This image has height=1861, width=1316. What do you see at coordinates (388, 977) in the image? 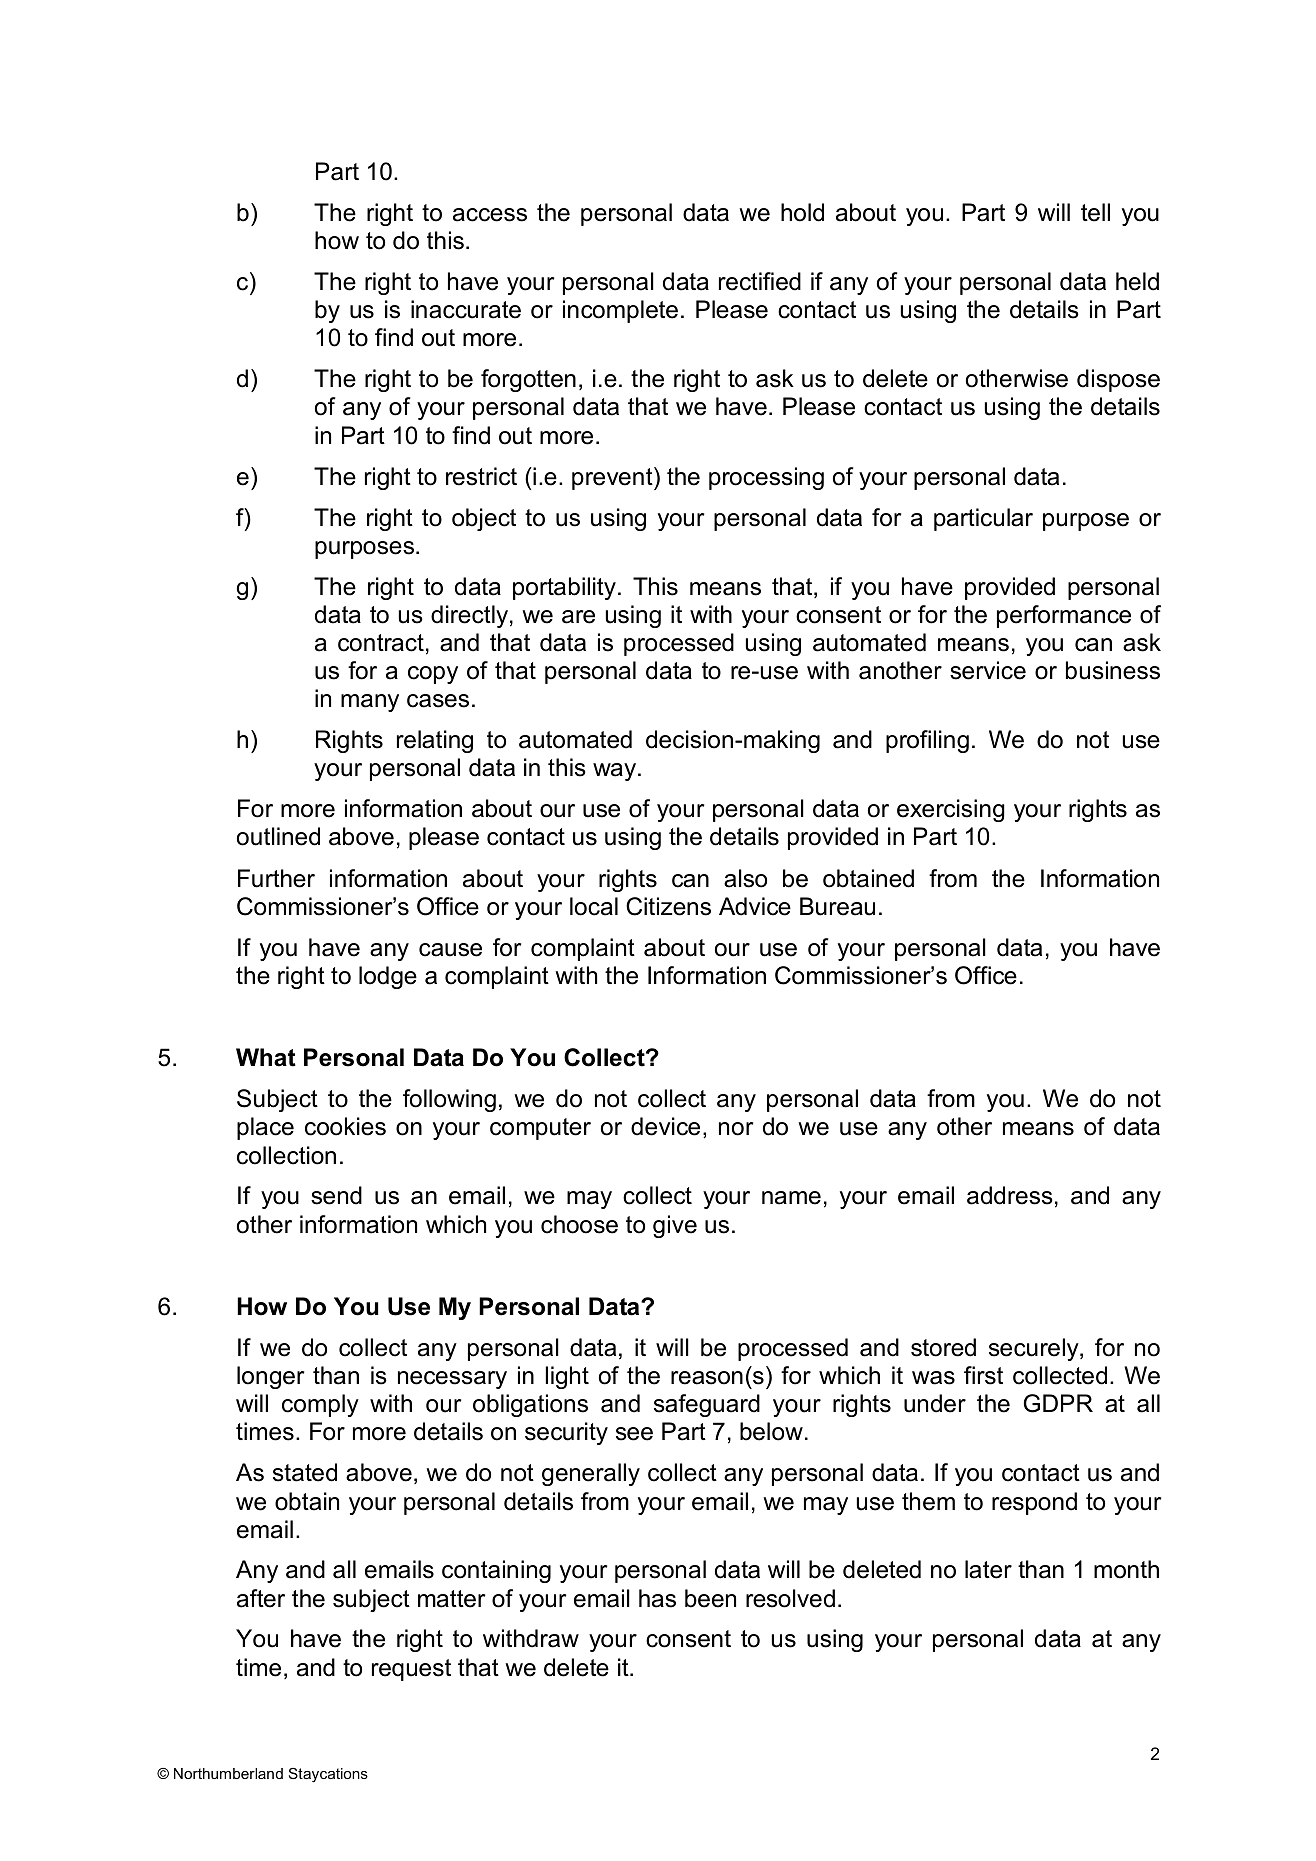
I see `lodge` at bounding box center [388, 977].
